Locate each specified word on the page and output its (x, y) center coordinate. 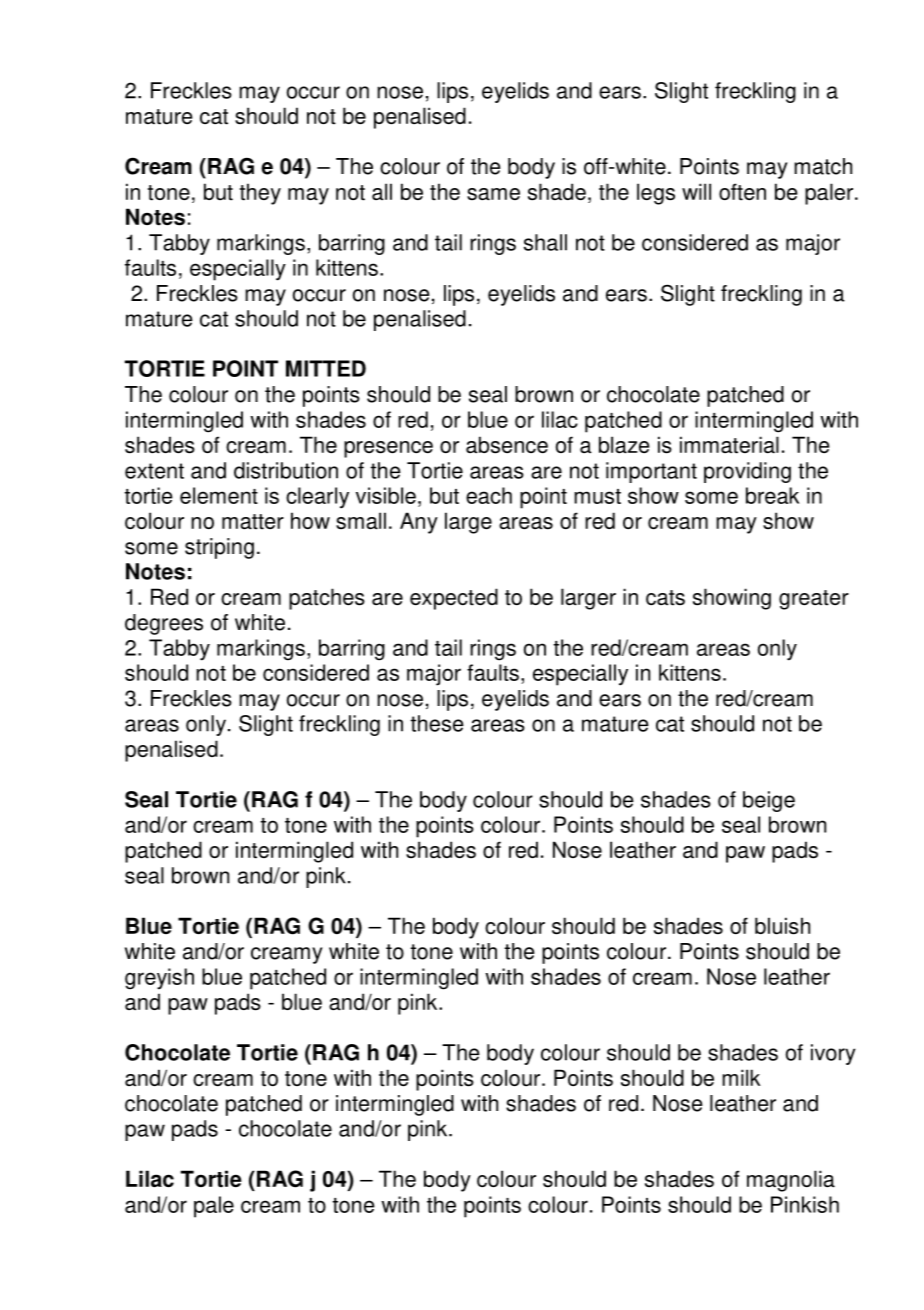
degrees (164, 624)
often (742, 192)
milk (741, 1077)
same (493, 194)
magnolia (791, 1181)
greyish (159, 979)
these (437, 723)
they (260, 194)
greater (814, 600)
